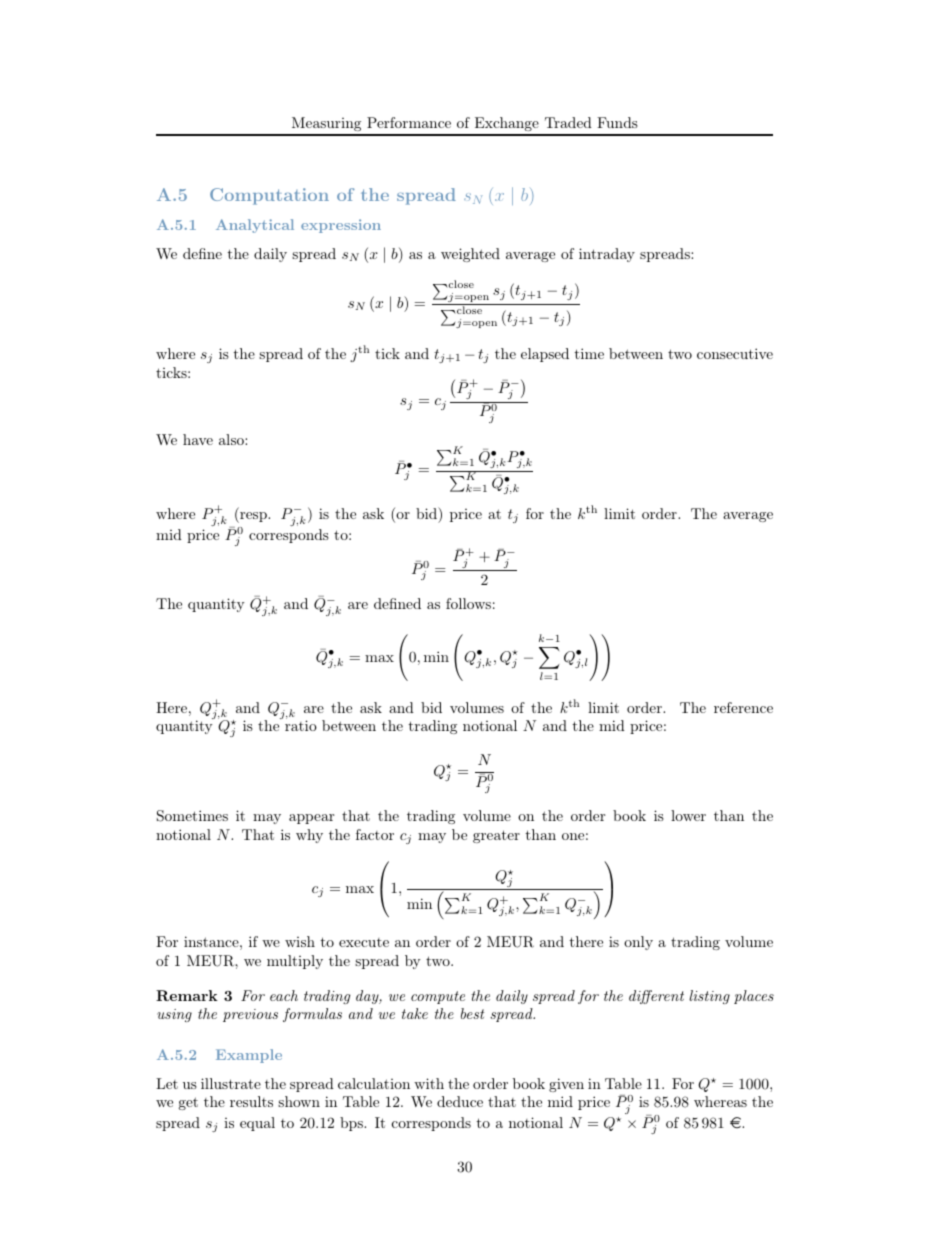  Describe the element at coordinates (496, 836) in the image. I see `greater` at that location.
